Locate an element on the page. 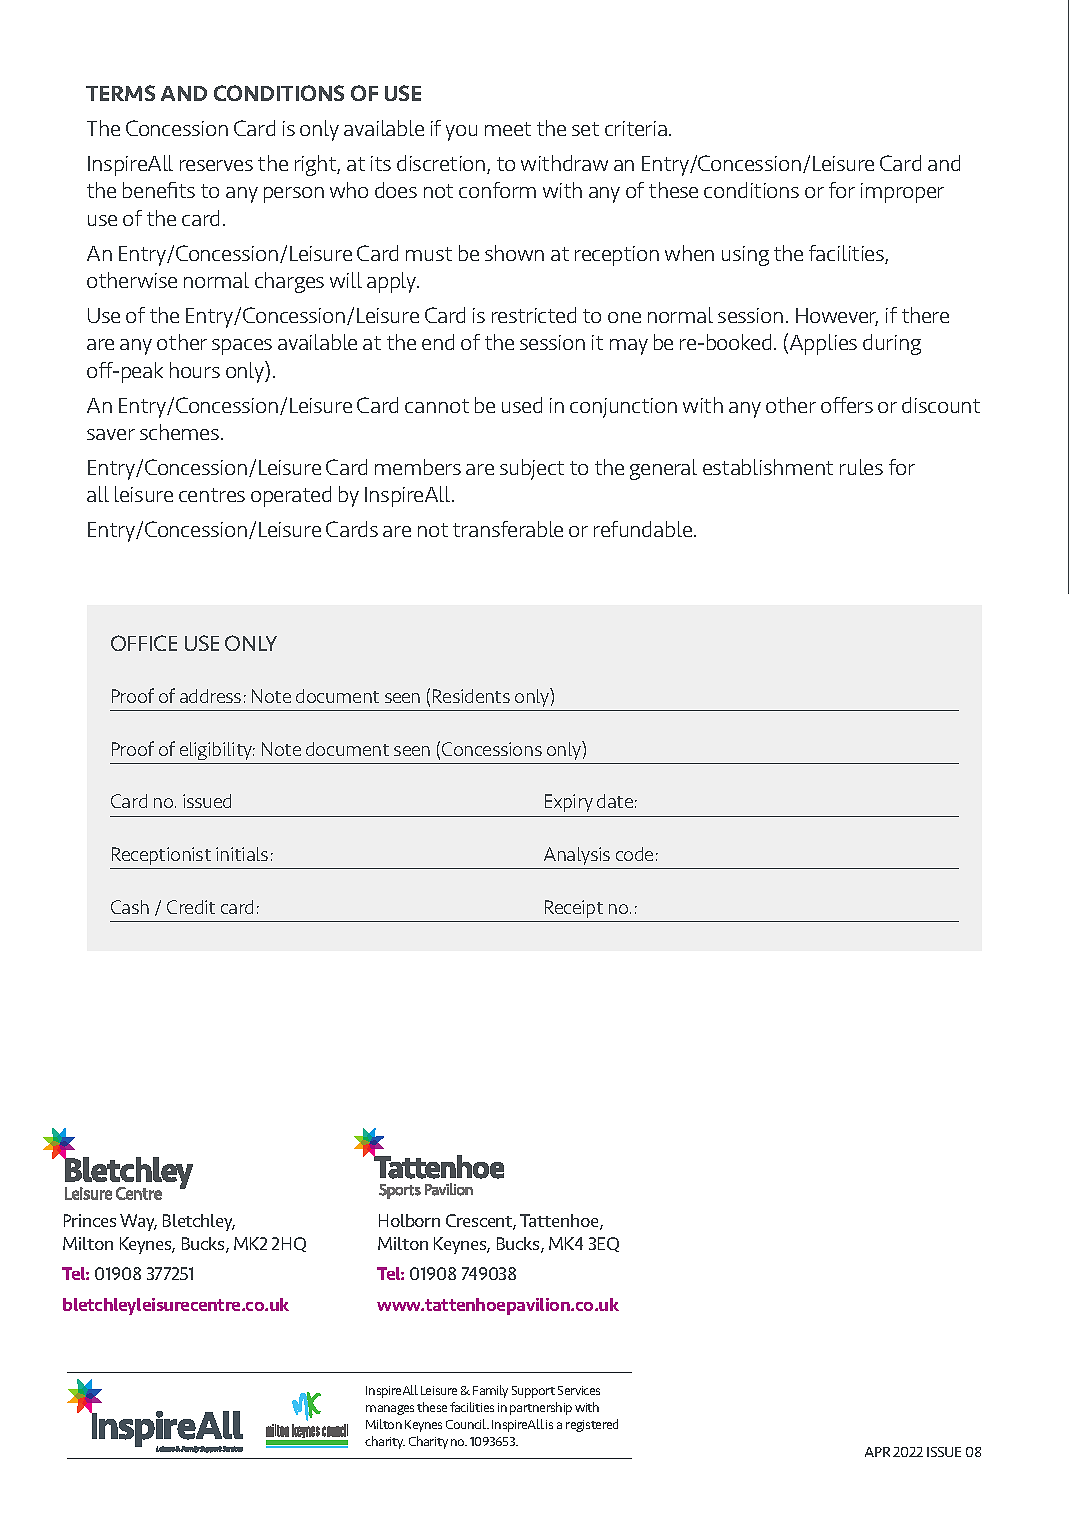  rules is located at coordinates (861, 467).
